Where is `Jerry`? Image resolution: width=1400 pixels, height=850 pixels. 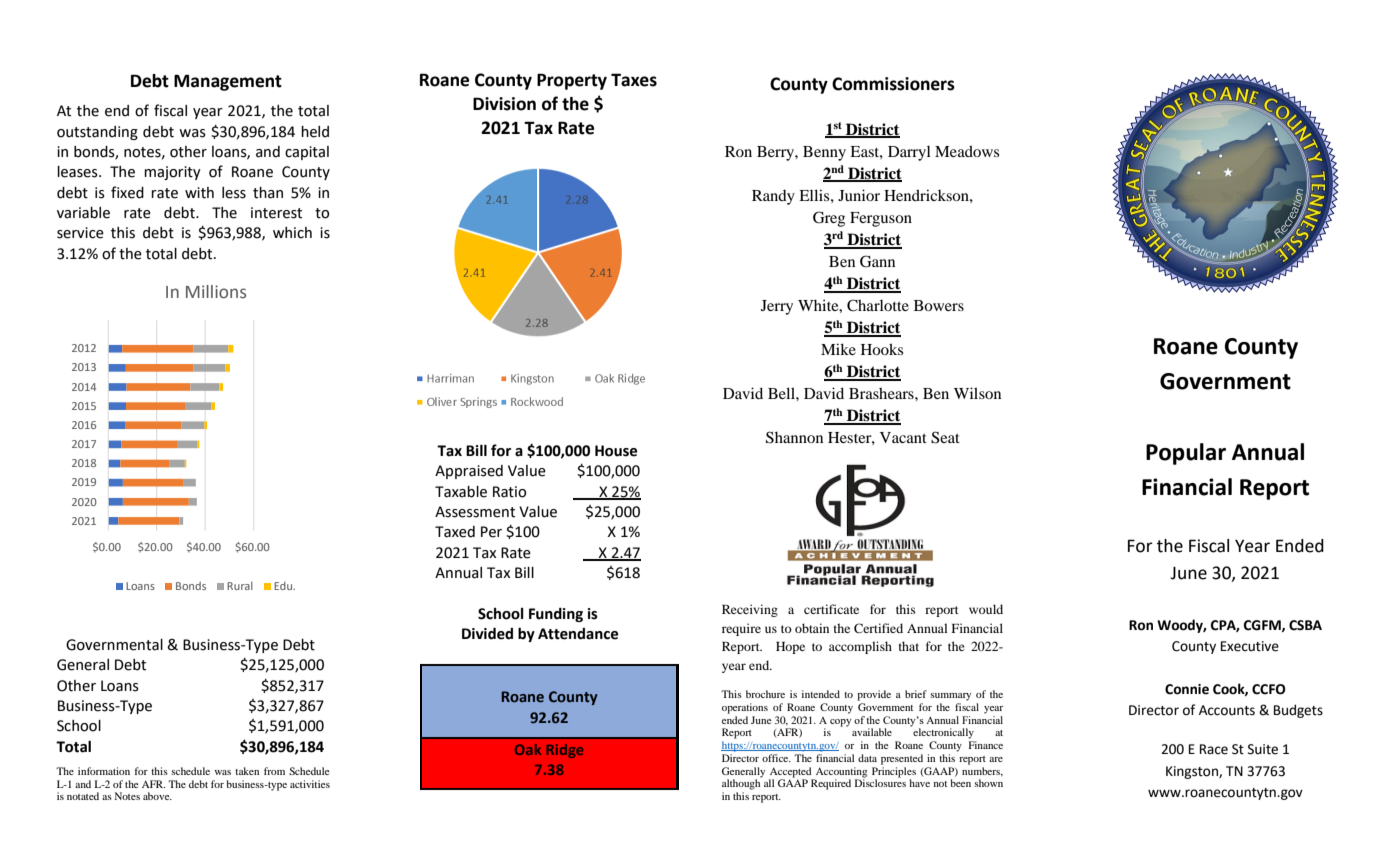
Jerry is located at coordinates (777, 307).
